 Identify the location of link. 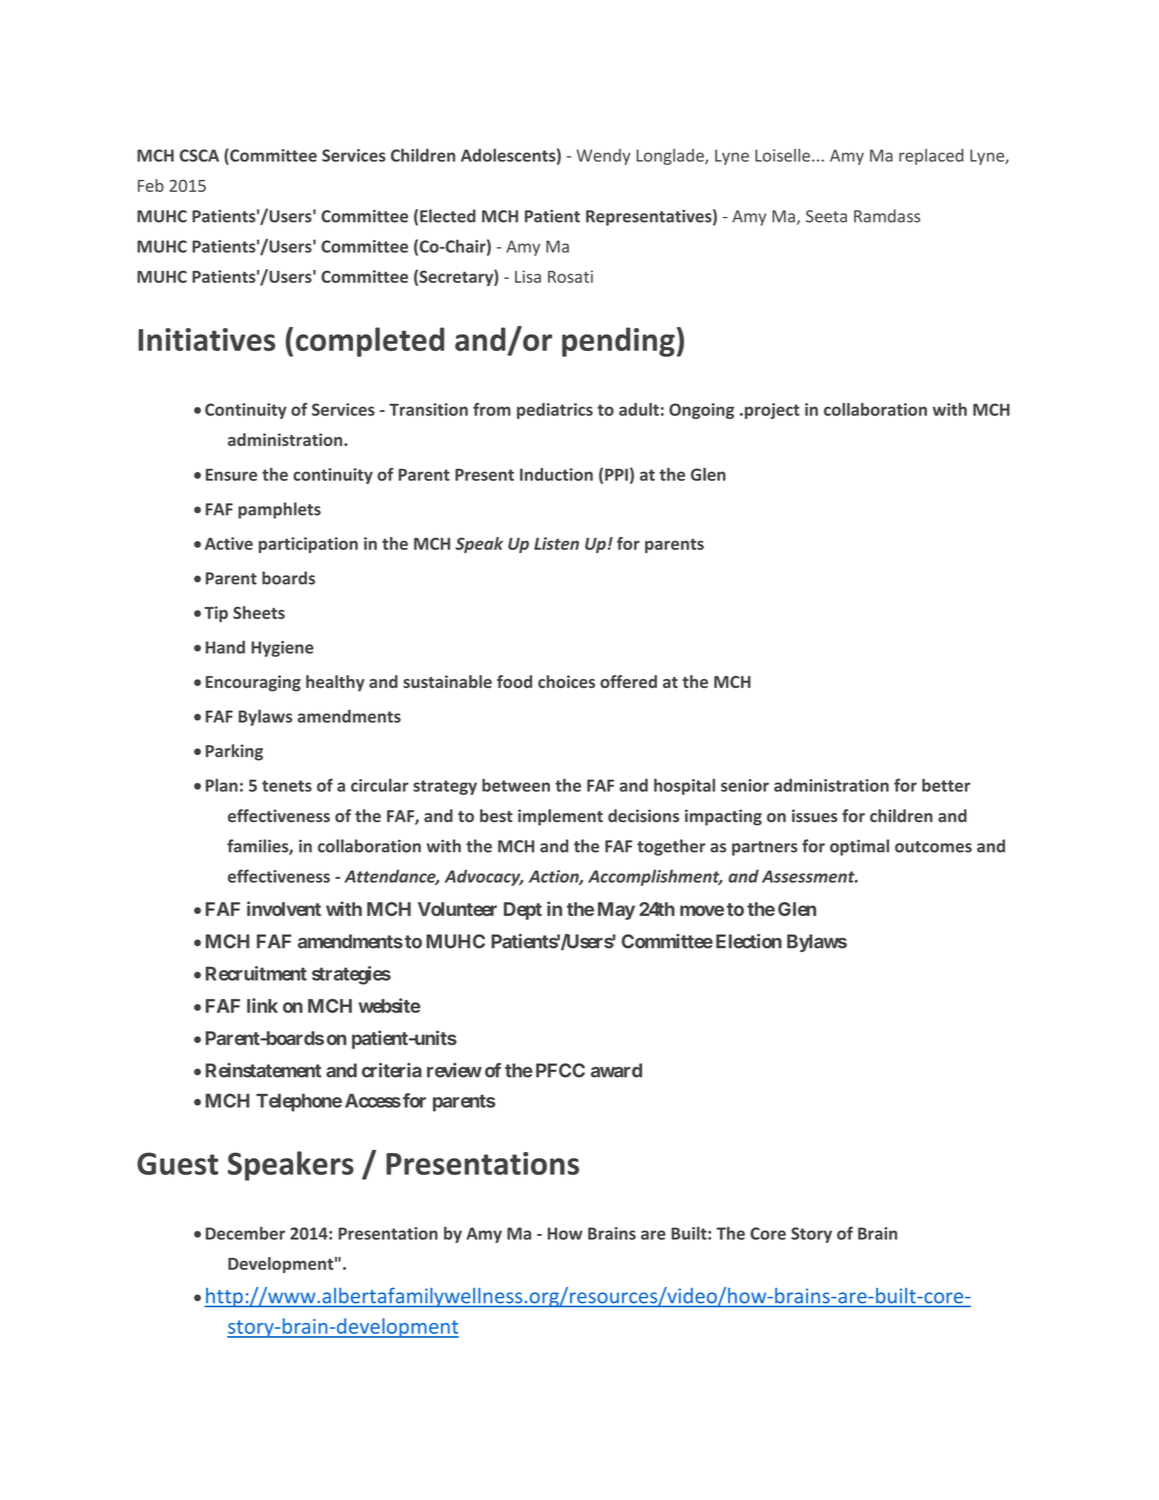
(262, 1005).
